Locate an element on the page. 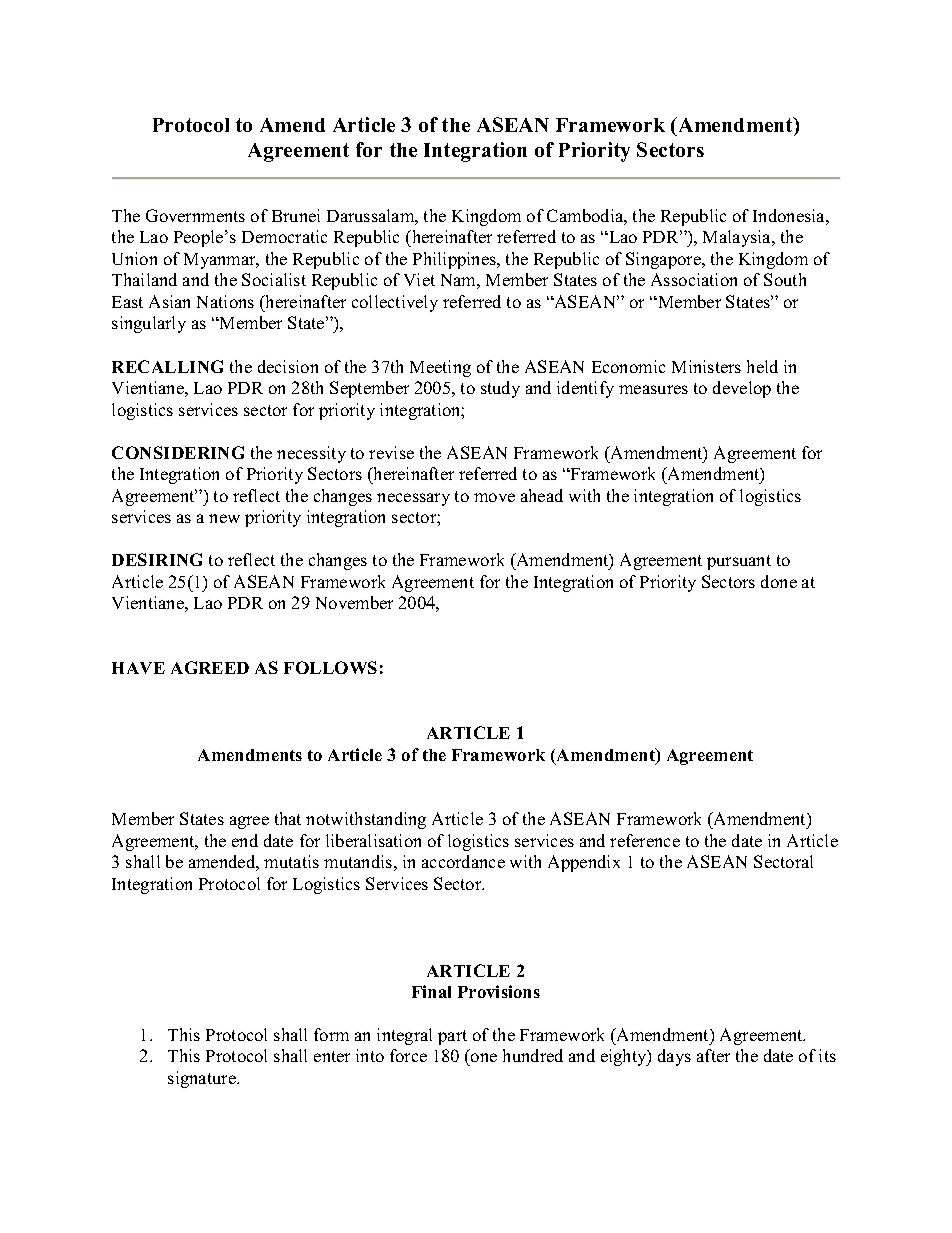 This image has width=952, height=1233. move is located at coordinates (494, 497).
